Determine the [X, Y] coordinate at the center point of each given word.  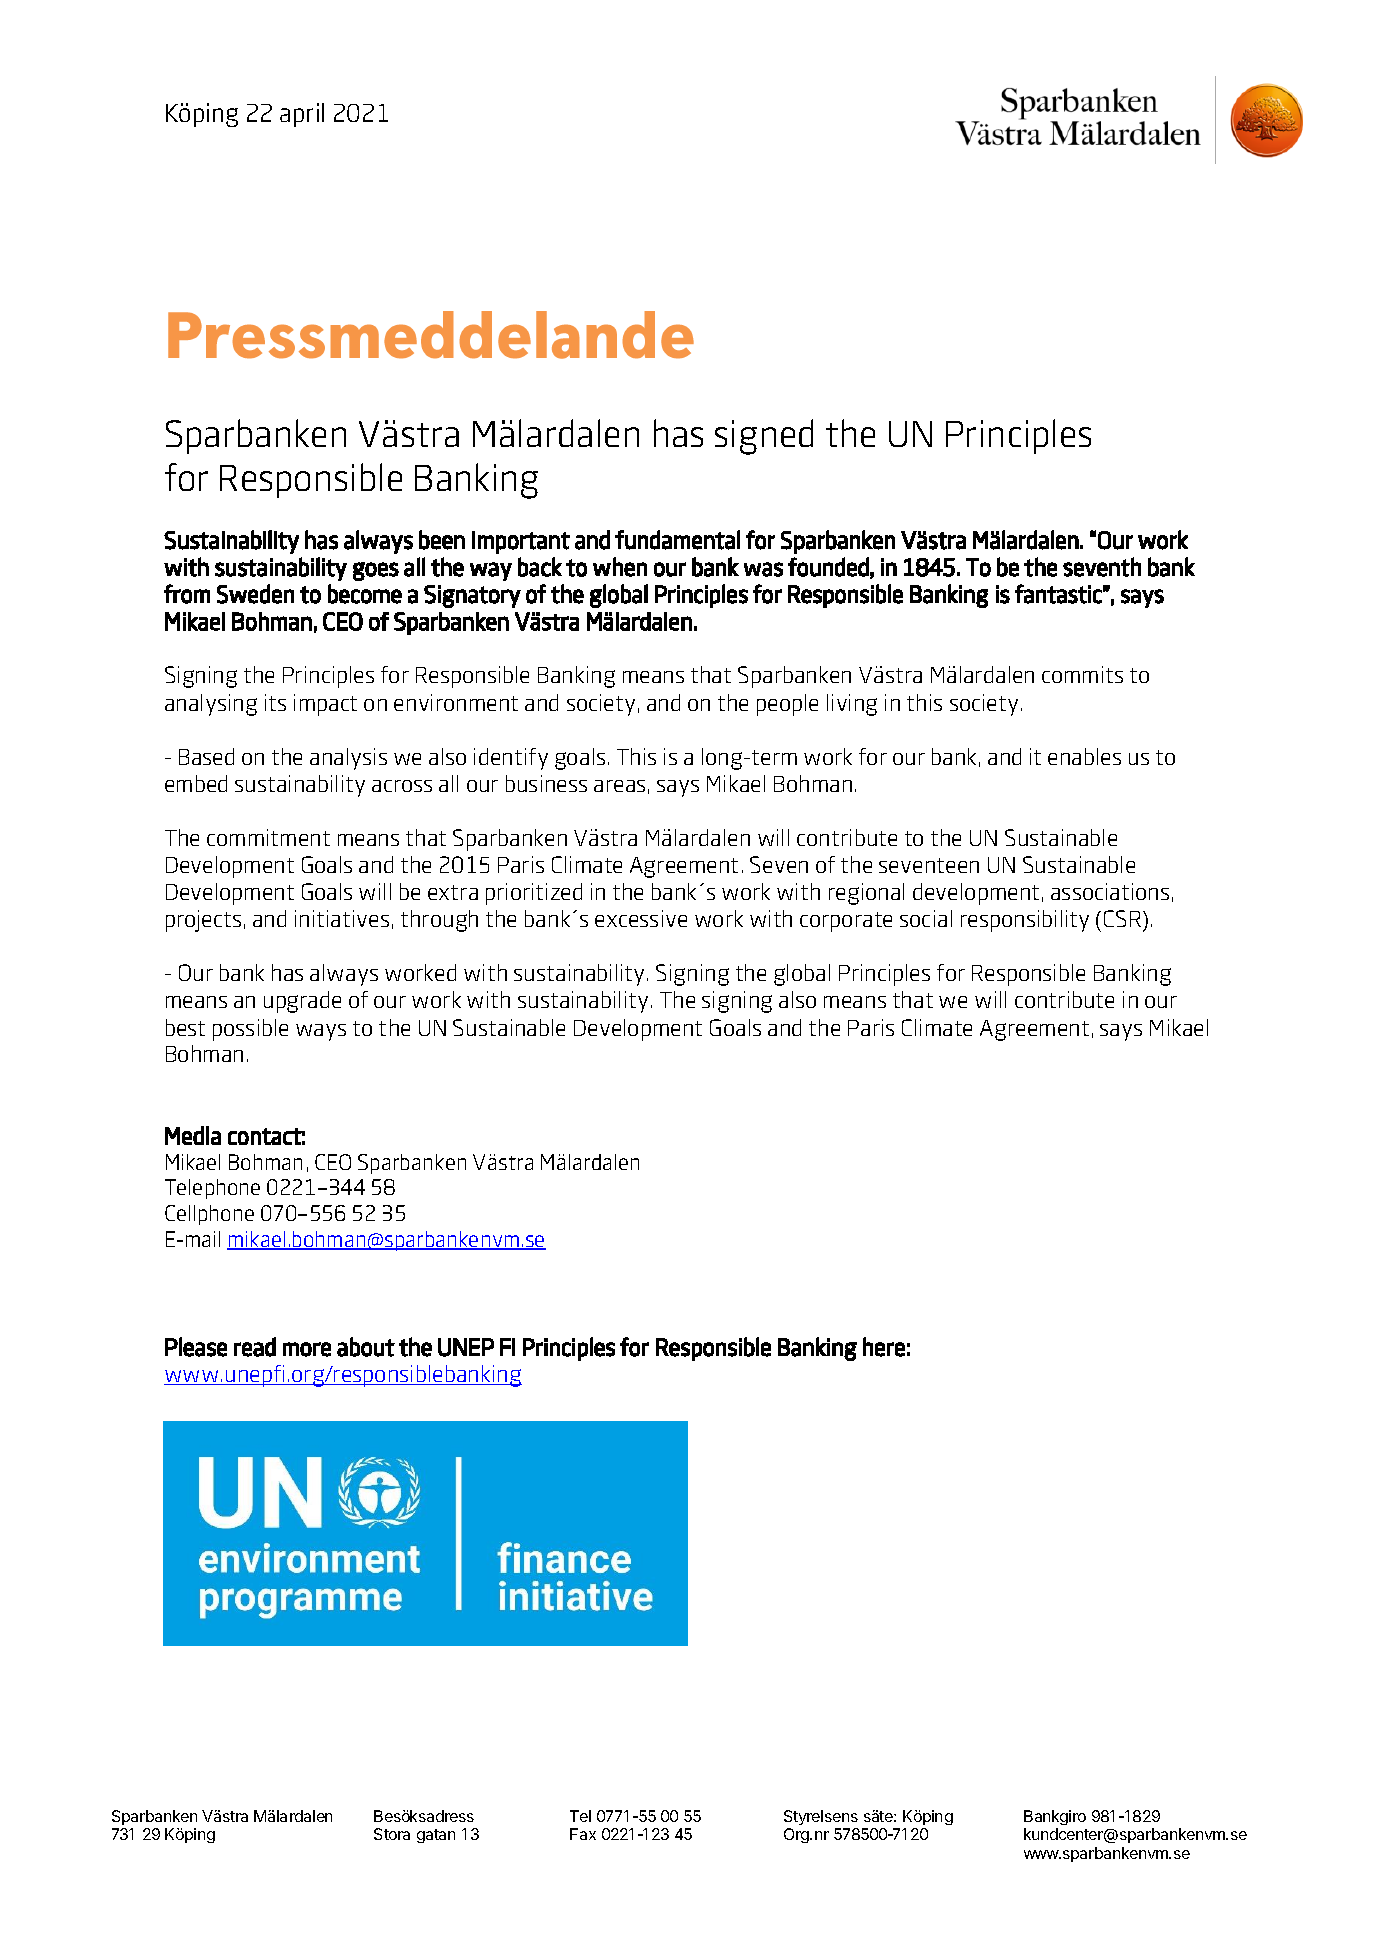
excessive [641, 918]
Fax [583, 1834]
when [620, 567]
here [884, 1347]
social [926, 918]
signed [764, 437]
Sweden [255, 594]
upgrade [302, 1002]
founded [828, 567]
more [307, 1349]
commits [1082, 674]
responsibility [1025, 921]
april [302, 115]
